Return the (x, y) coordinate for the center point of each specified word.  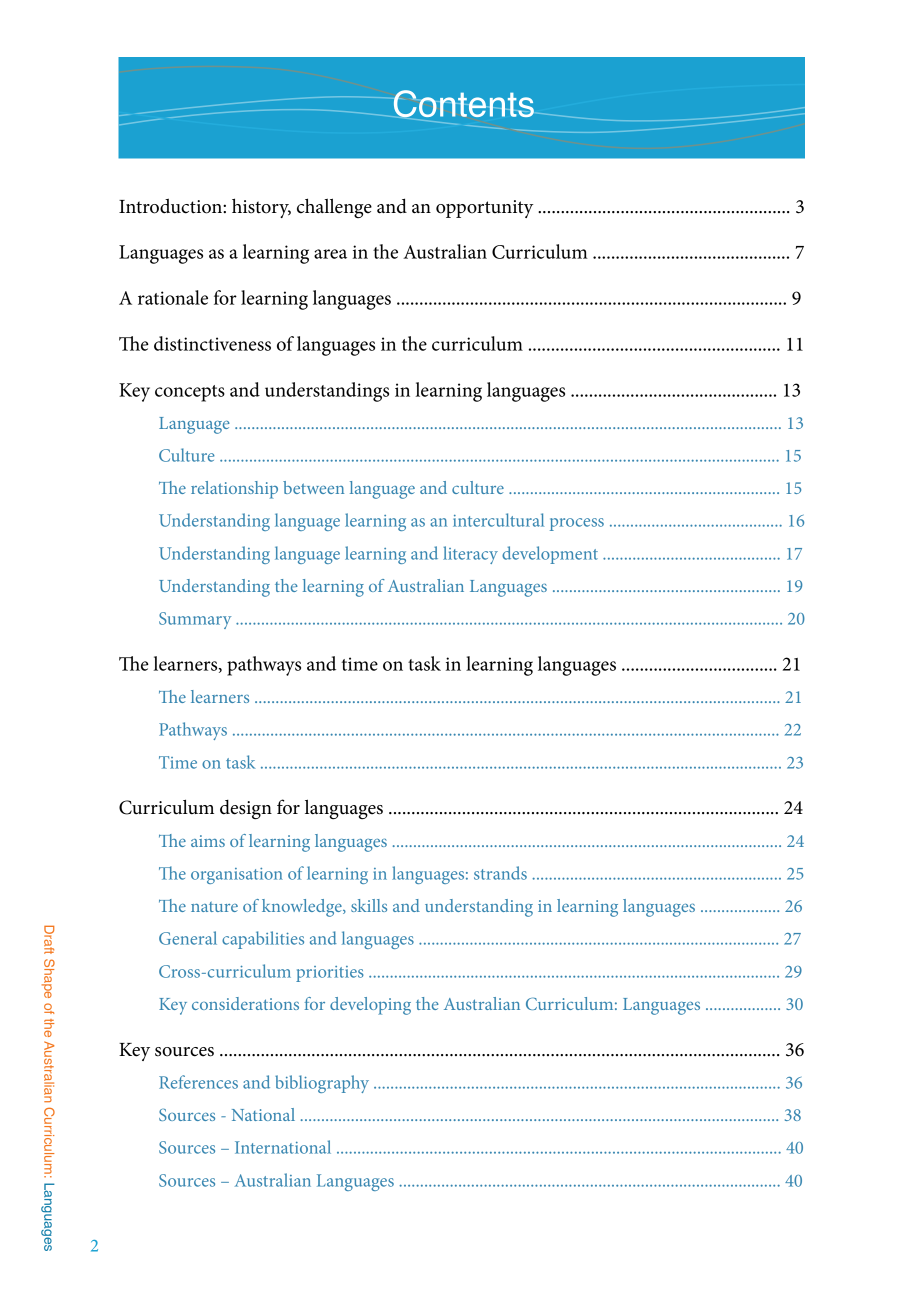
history (261, 208)
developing (370, 1006)
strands (500, 873)
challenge (334, 208)
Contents (464, 104)
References (198, 1082)
